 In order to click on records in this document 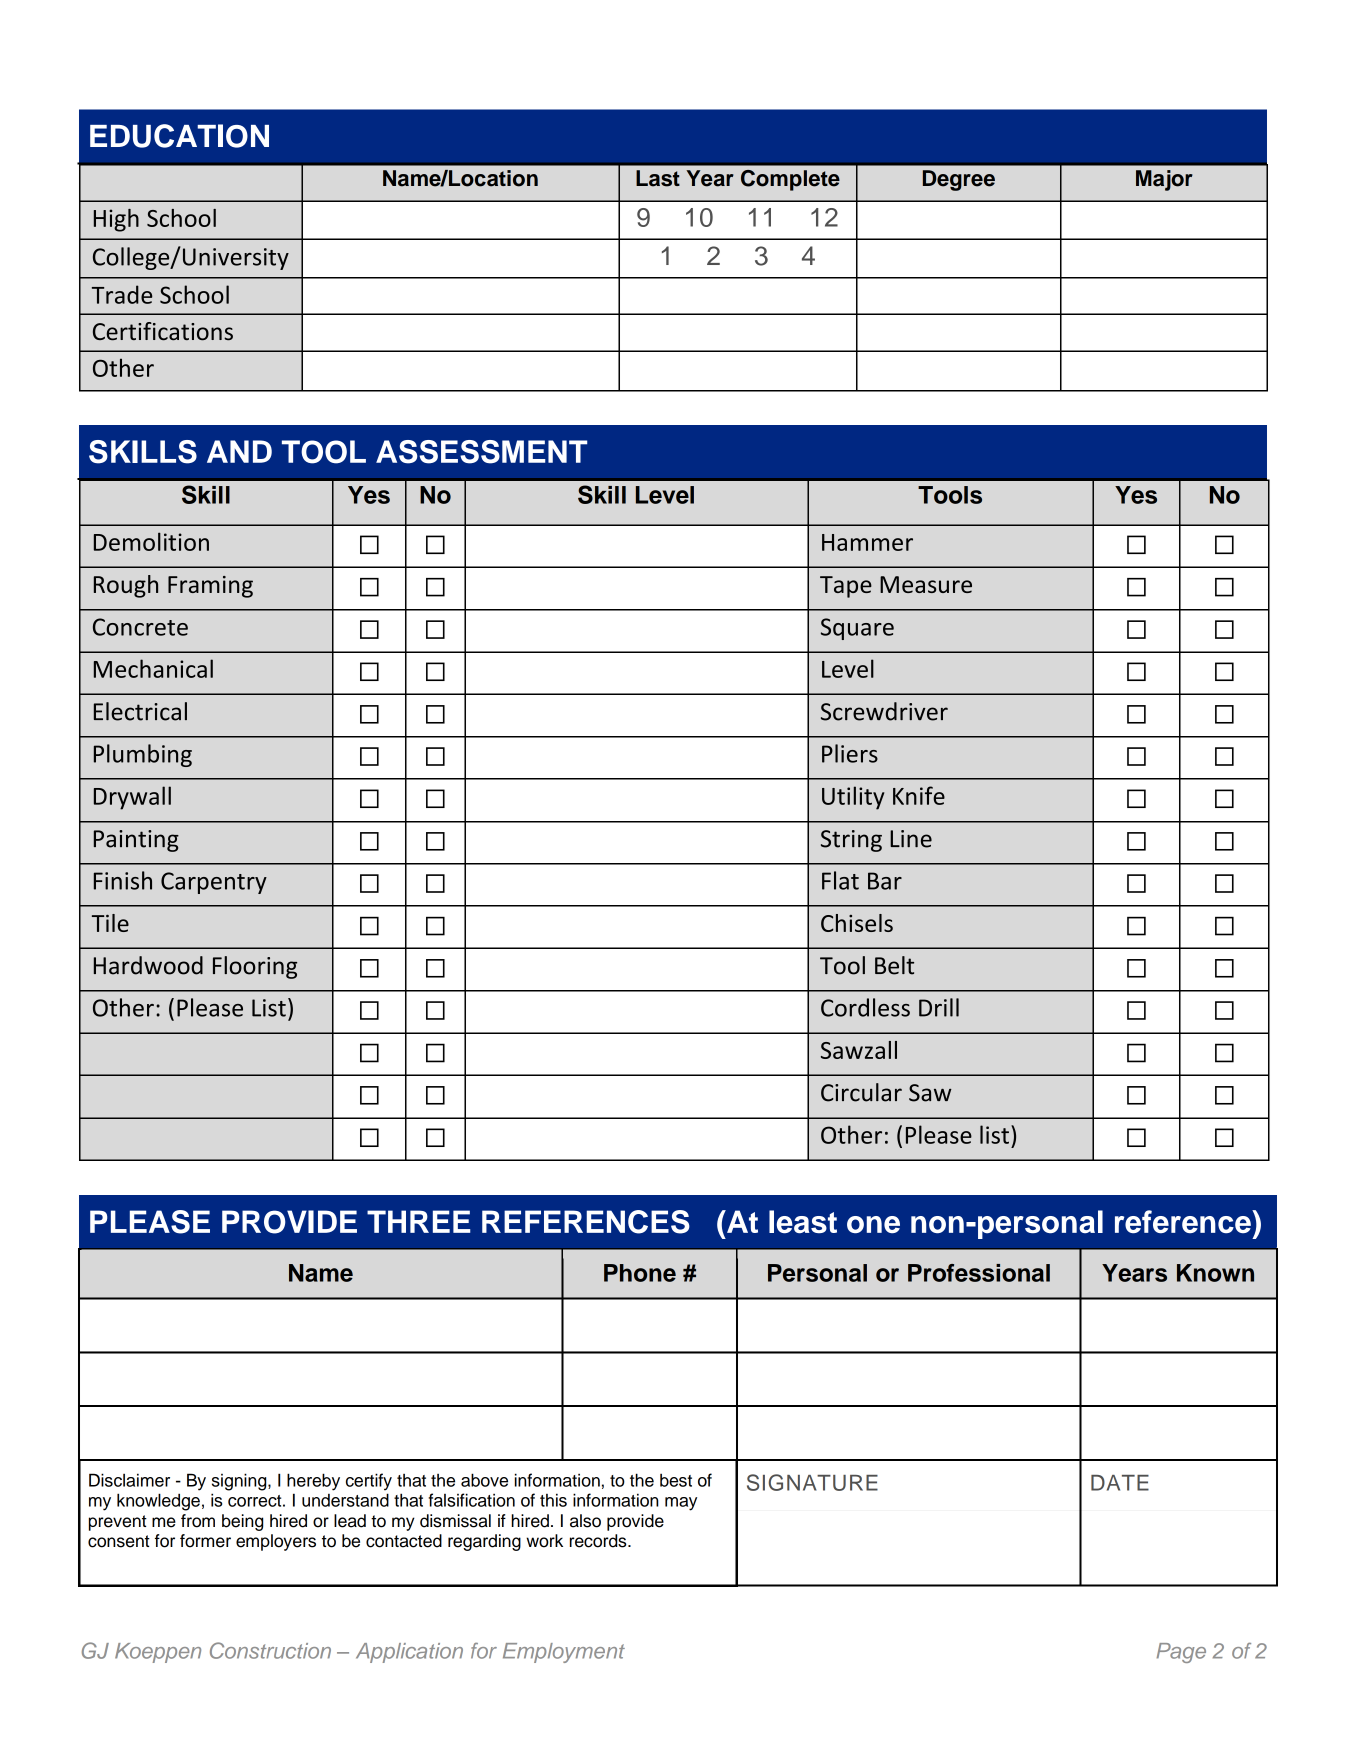, I will do `click(599, 1541)`.
